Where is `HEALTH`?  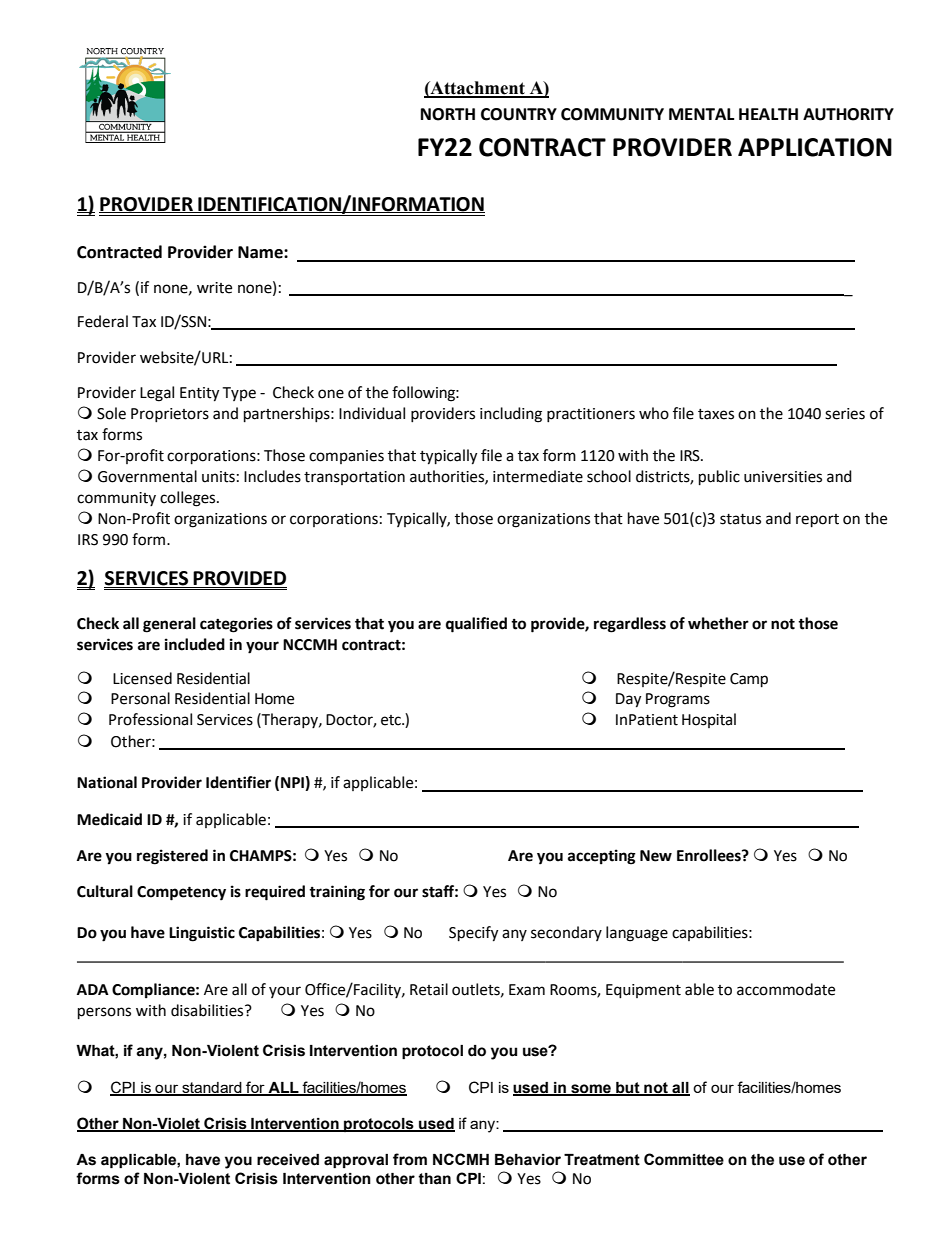
HEALTH is located at coordinates (768, 114).
